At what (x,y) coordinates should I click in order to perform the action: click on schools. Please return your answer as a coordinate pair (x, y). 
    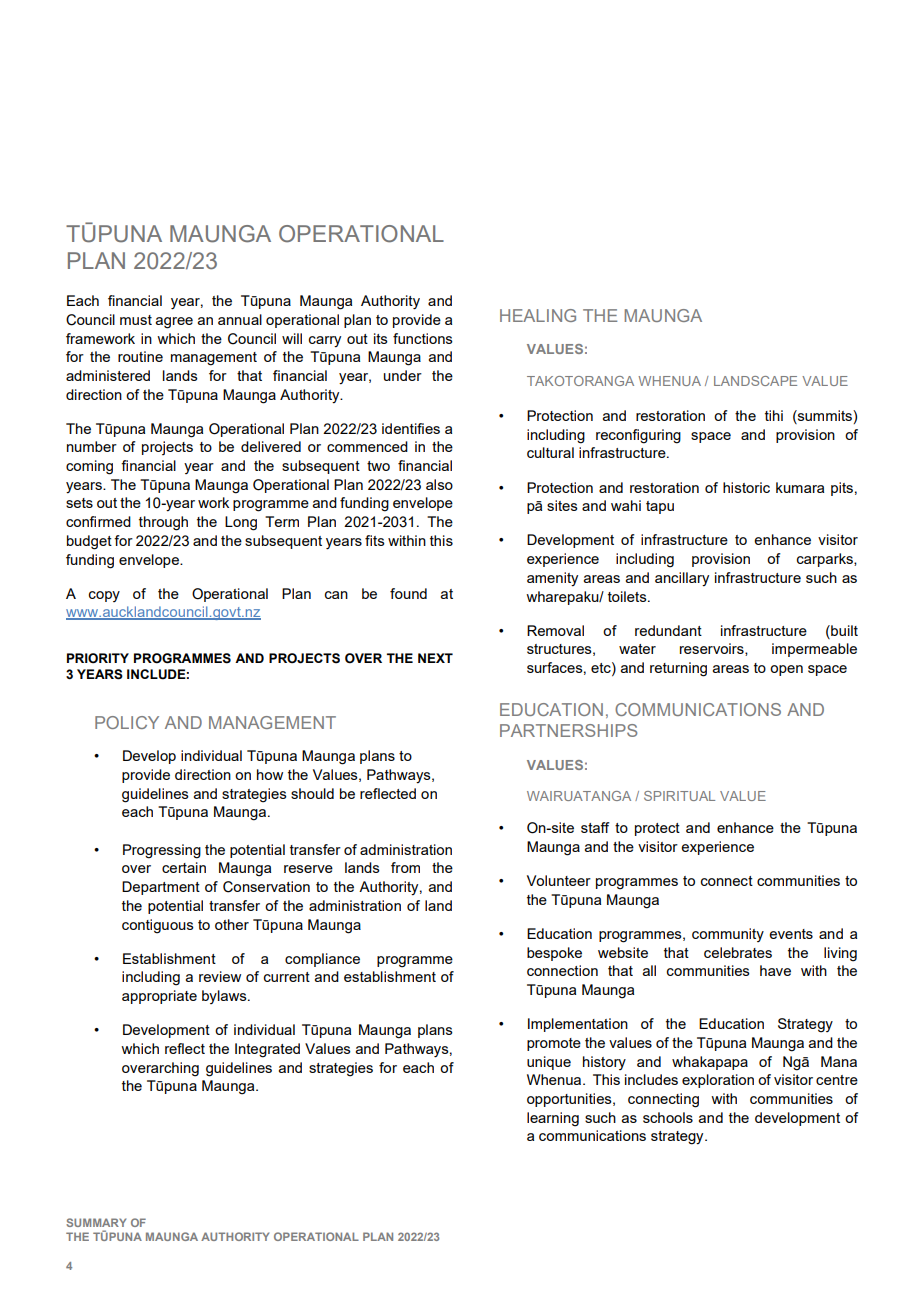
    Looking at the image, I should click on (668, 1117).
